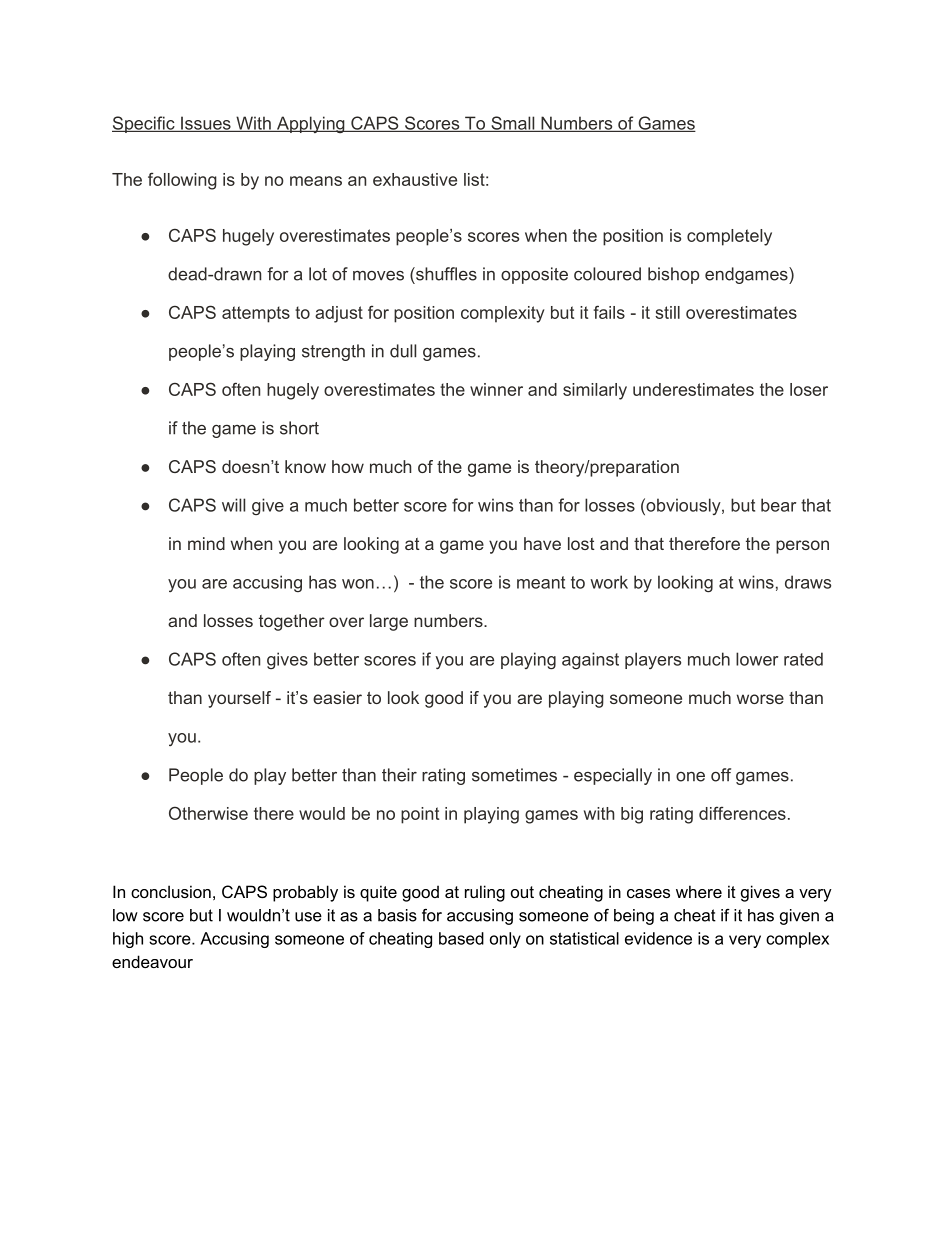 The image size is (952, 1233). Describe the element at coordinates (513, 124) in the screenshot. I see `Small` at that location.
